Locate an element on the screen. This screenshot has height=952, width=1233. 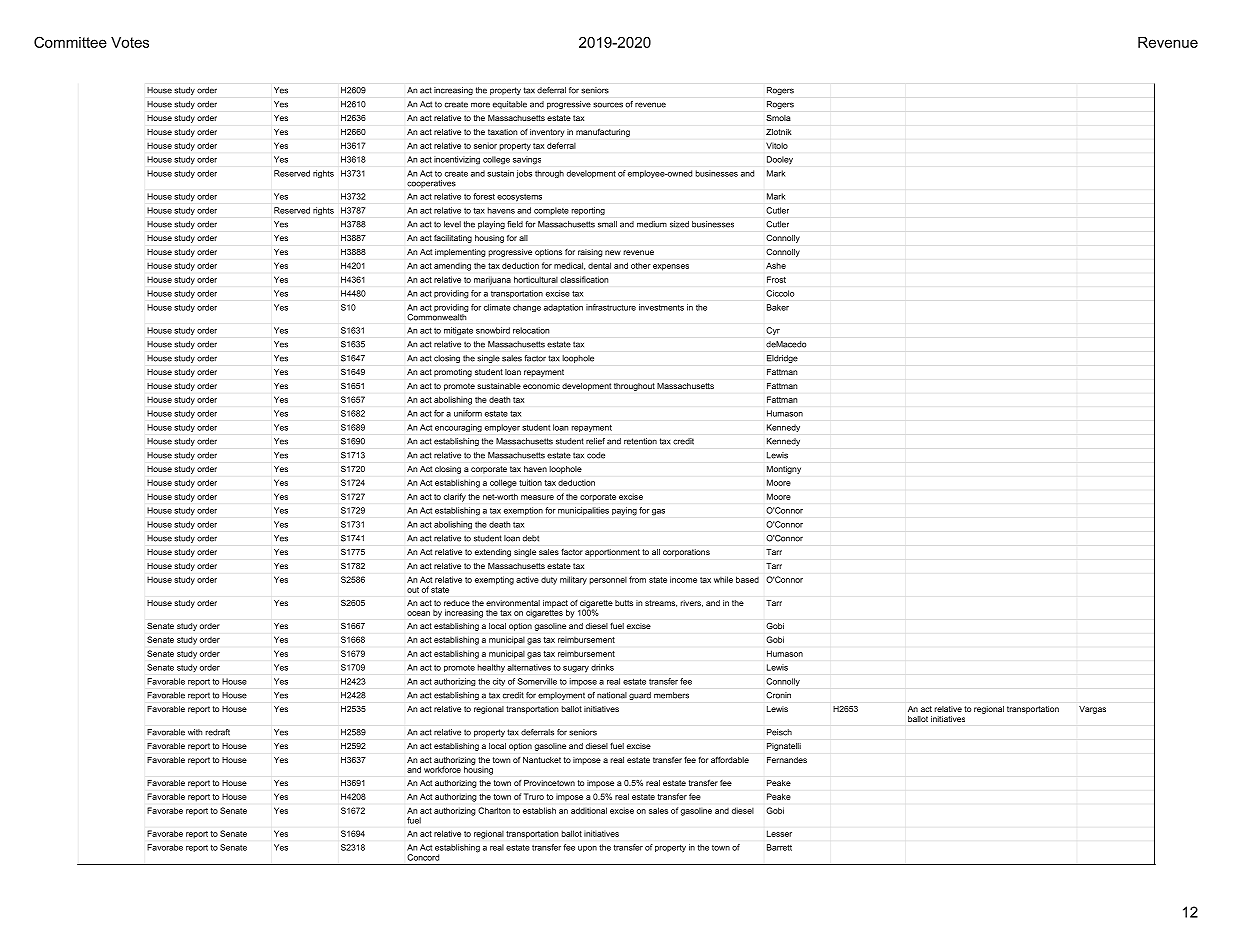
additional is located at coordinates (589, 810).
